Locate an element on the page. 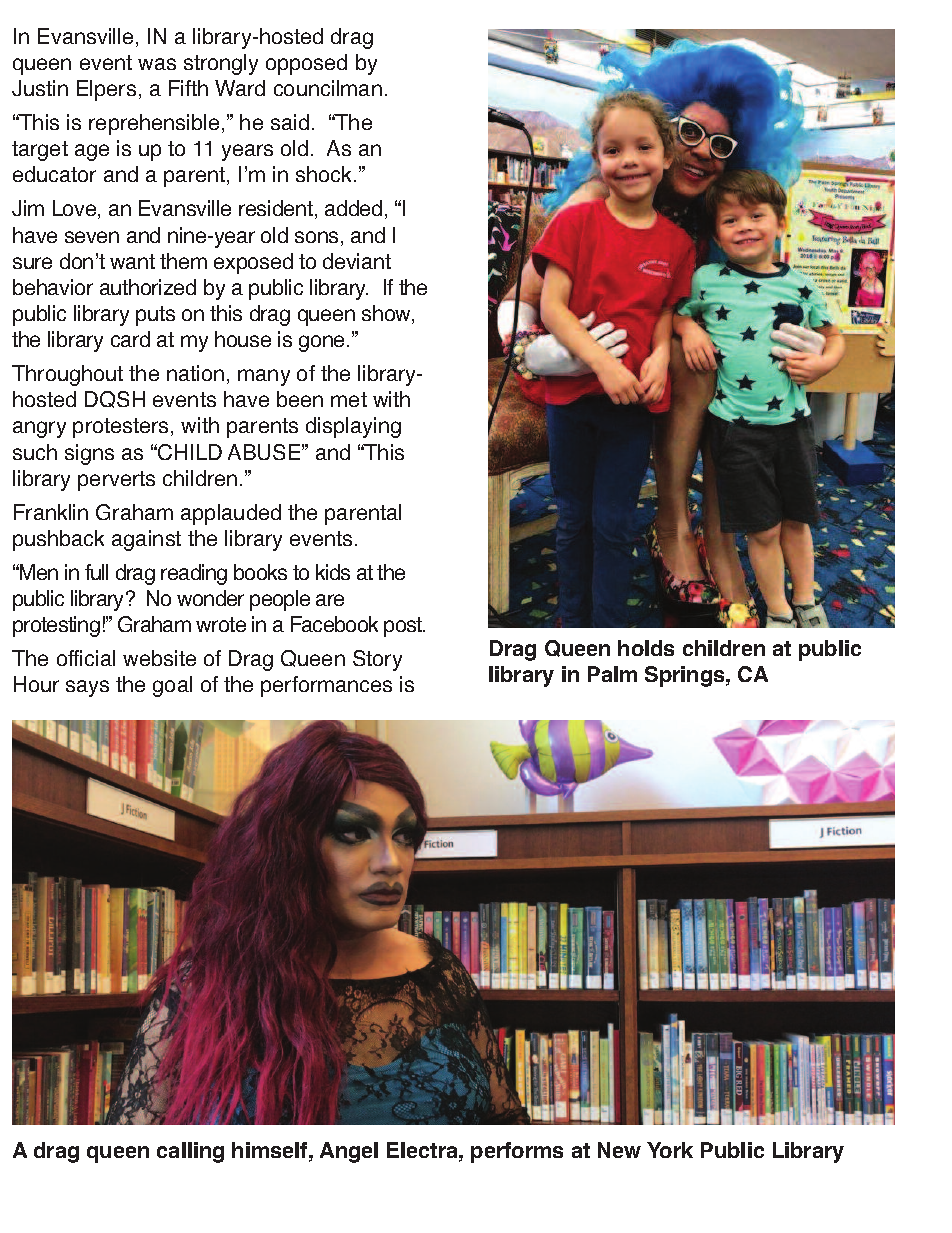 Image resolution: width=952 pixels, height=1233 pixels. goal is located at coordinates (172, 686).
